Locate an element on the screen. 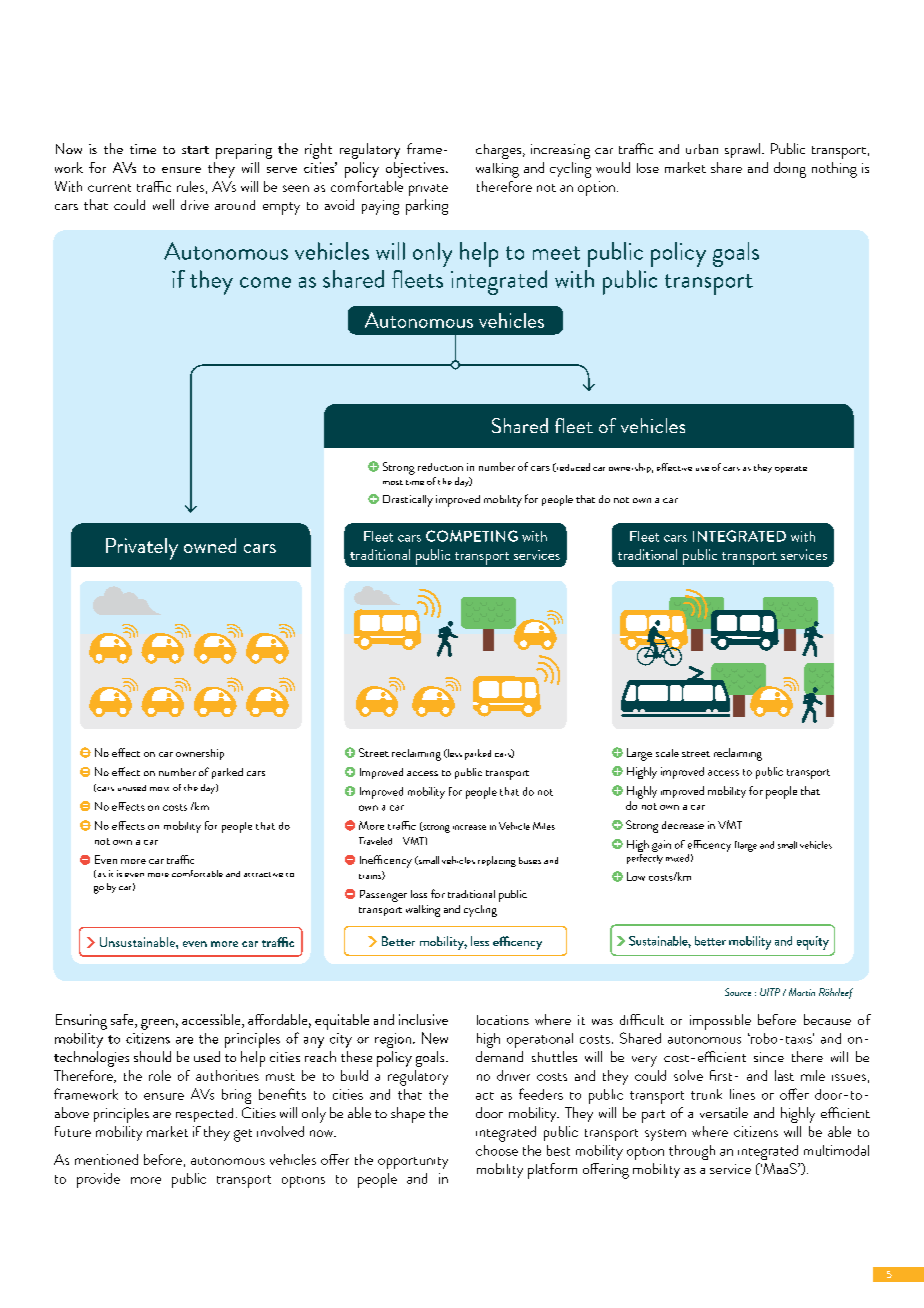 The width and height of the screenshot is (924, 1308). competing is located at coordinates (472, 536).
